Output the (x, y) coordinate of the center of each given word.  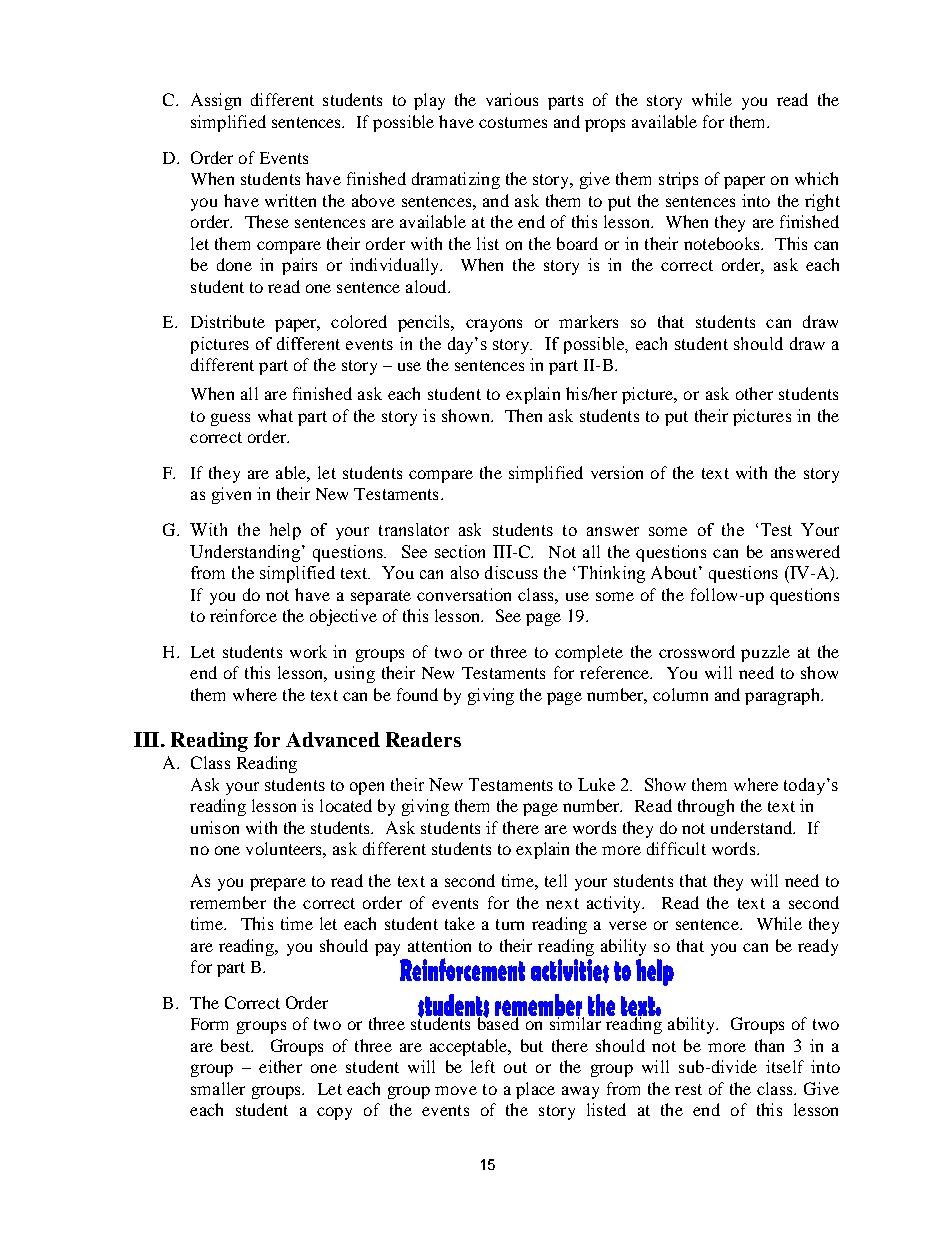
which (816, 178)
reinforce (243, 615)
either (280, 1066)
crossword (697, 651)
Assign (216, 101)
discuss (511, 572)
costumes (513, 122)
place (535, 1090)
